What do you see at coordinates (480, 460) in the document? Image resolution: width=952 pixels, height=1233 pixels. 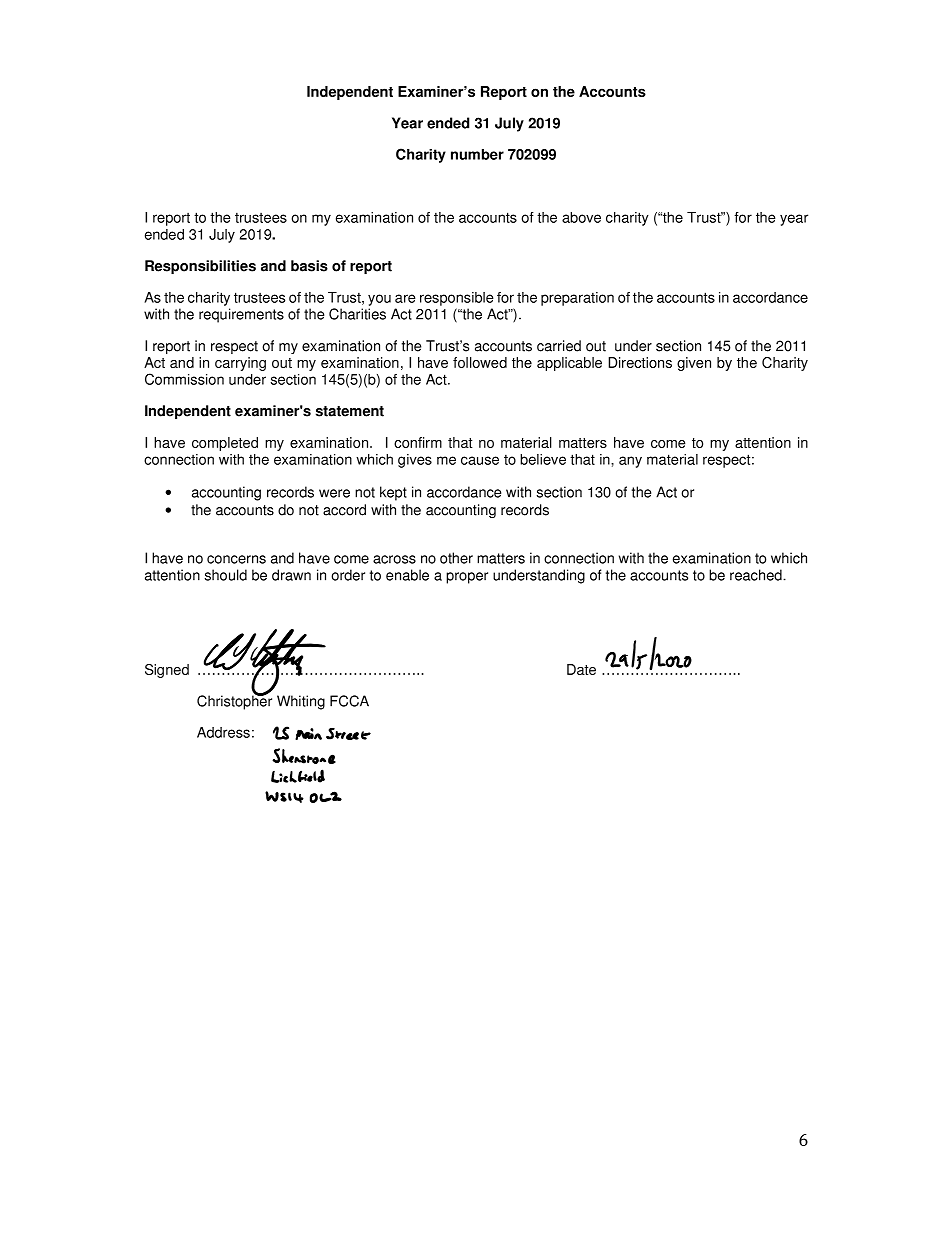 I see `cause` at bounding box center [480, 460].
